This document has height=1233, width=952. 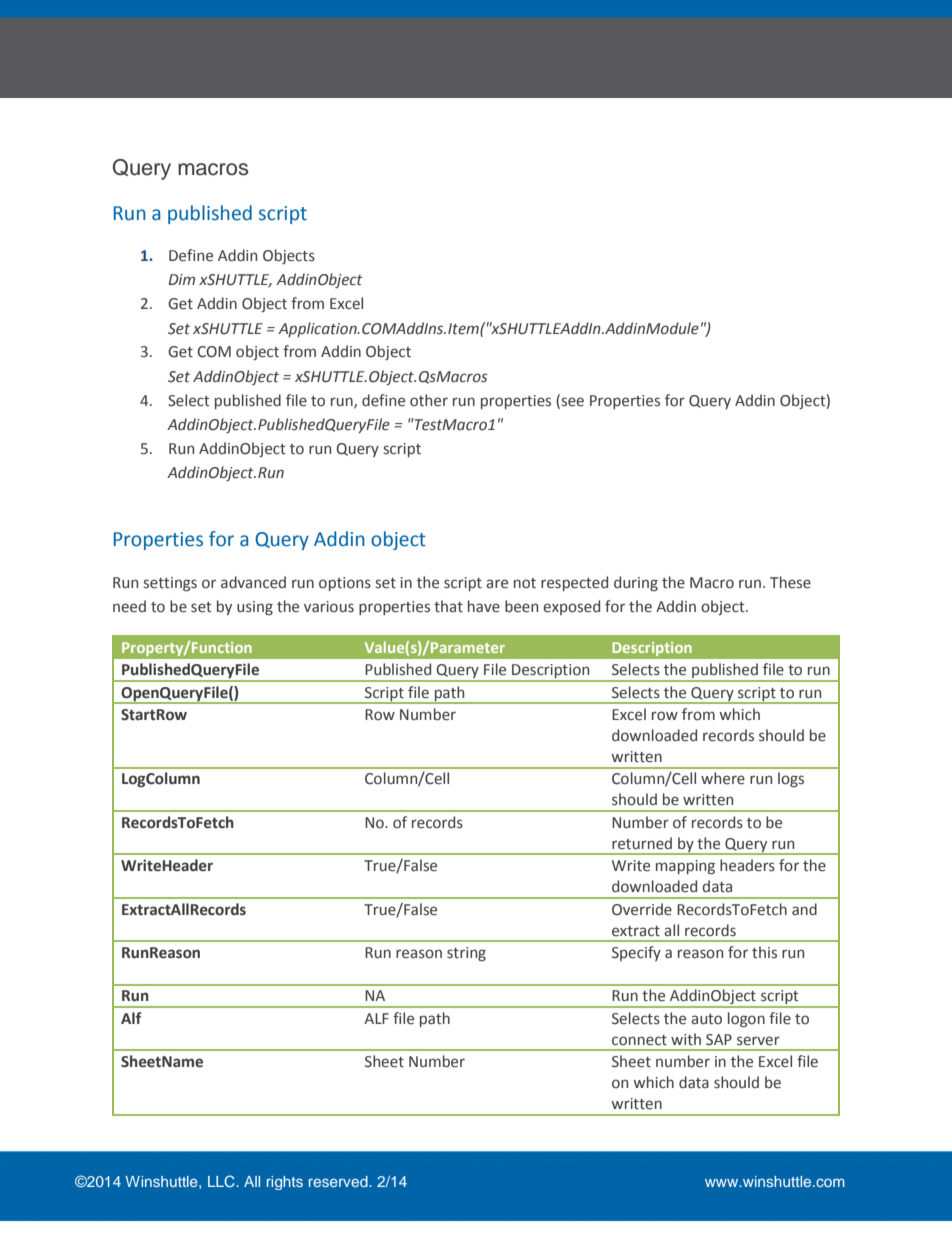 I want to click on using, so click(x=255, y=608).
